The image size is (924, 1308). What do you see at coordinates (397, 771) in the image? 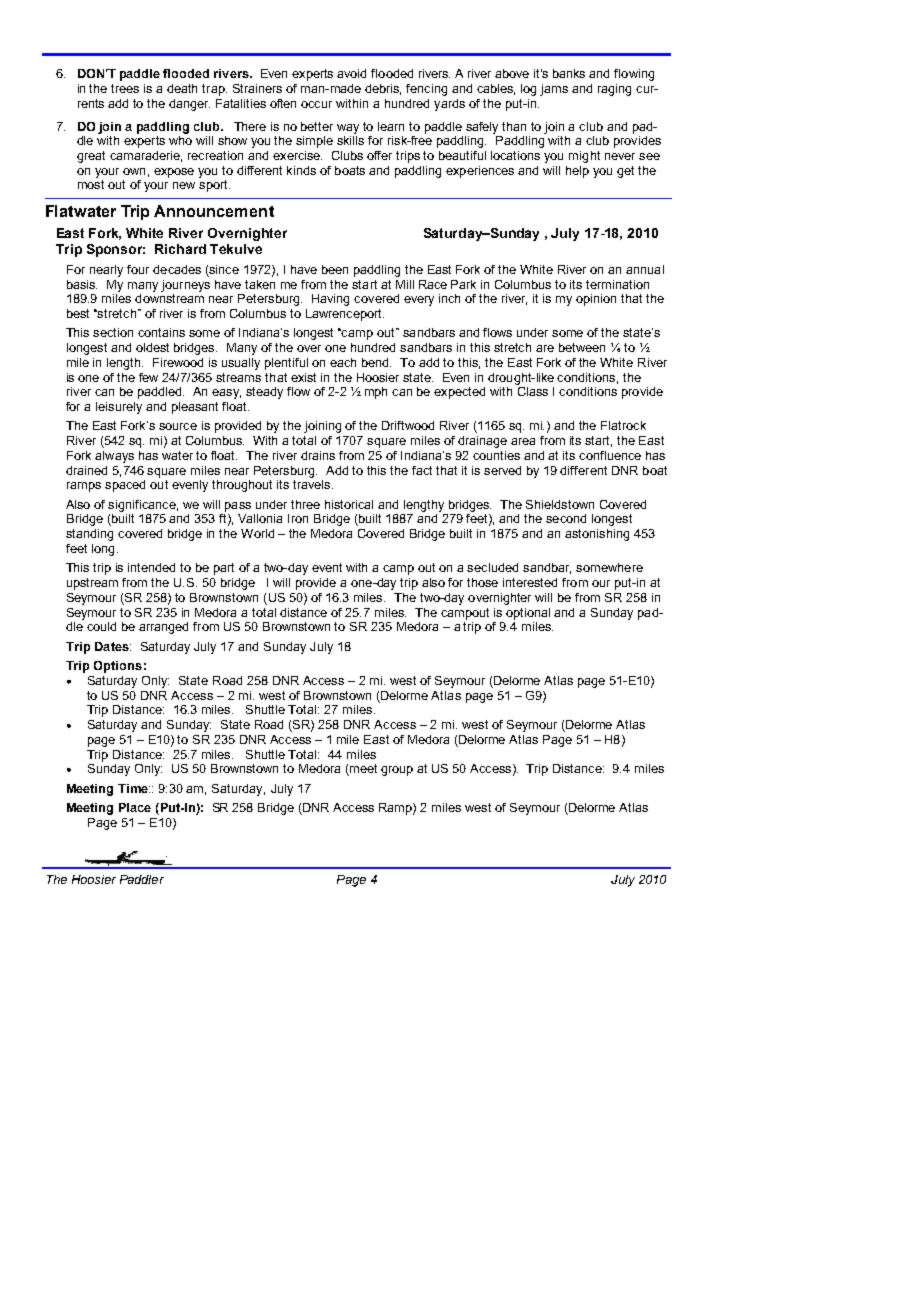
I see `group` at bounding box center [397, 771].
